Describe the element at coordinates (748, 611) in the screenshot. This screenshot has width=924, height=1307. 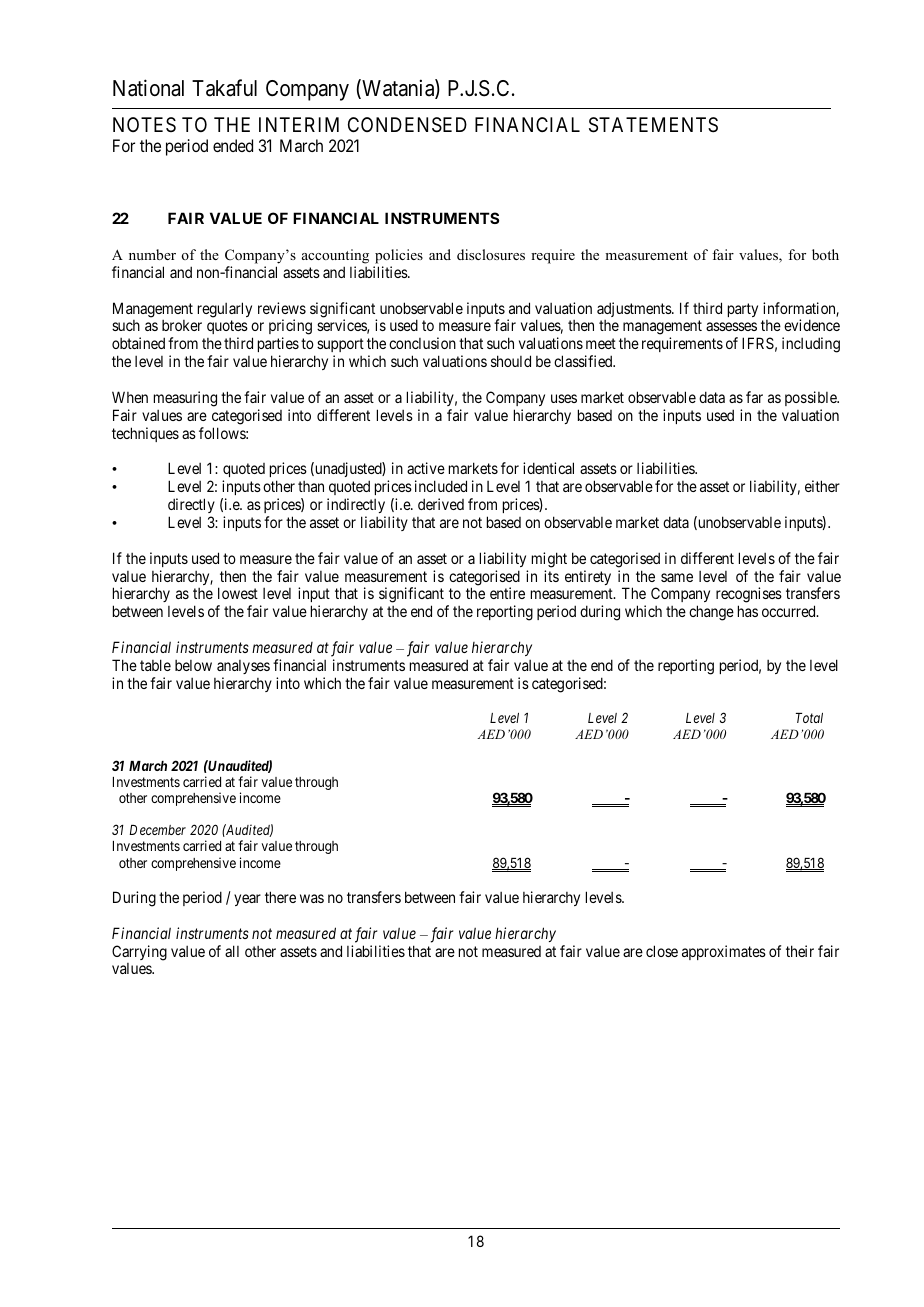
I see `has` at that location.
